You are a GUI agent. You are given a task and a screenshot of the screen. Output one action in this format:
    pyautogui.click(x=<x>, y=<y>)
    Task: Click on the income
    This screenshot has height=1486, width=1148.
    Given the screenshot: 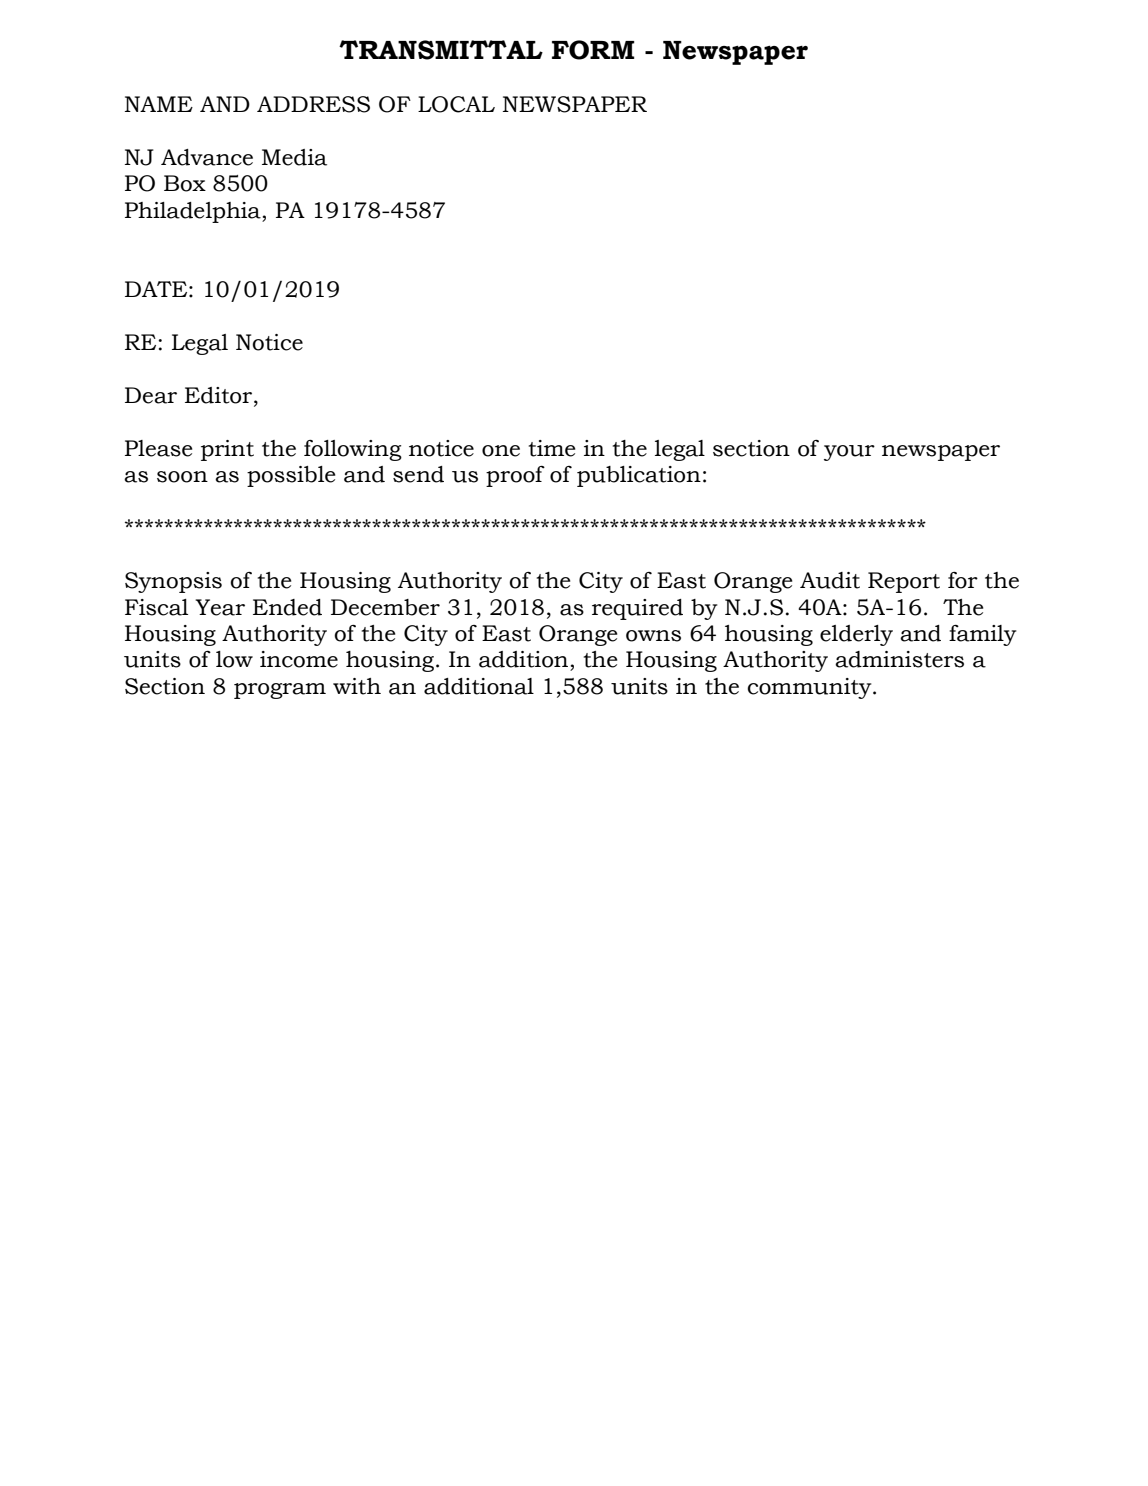 What is the action you would take?
    pyautogui.click(x=299, y=659)
